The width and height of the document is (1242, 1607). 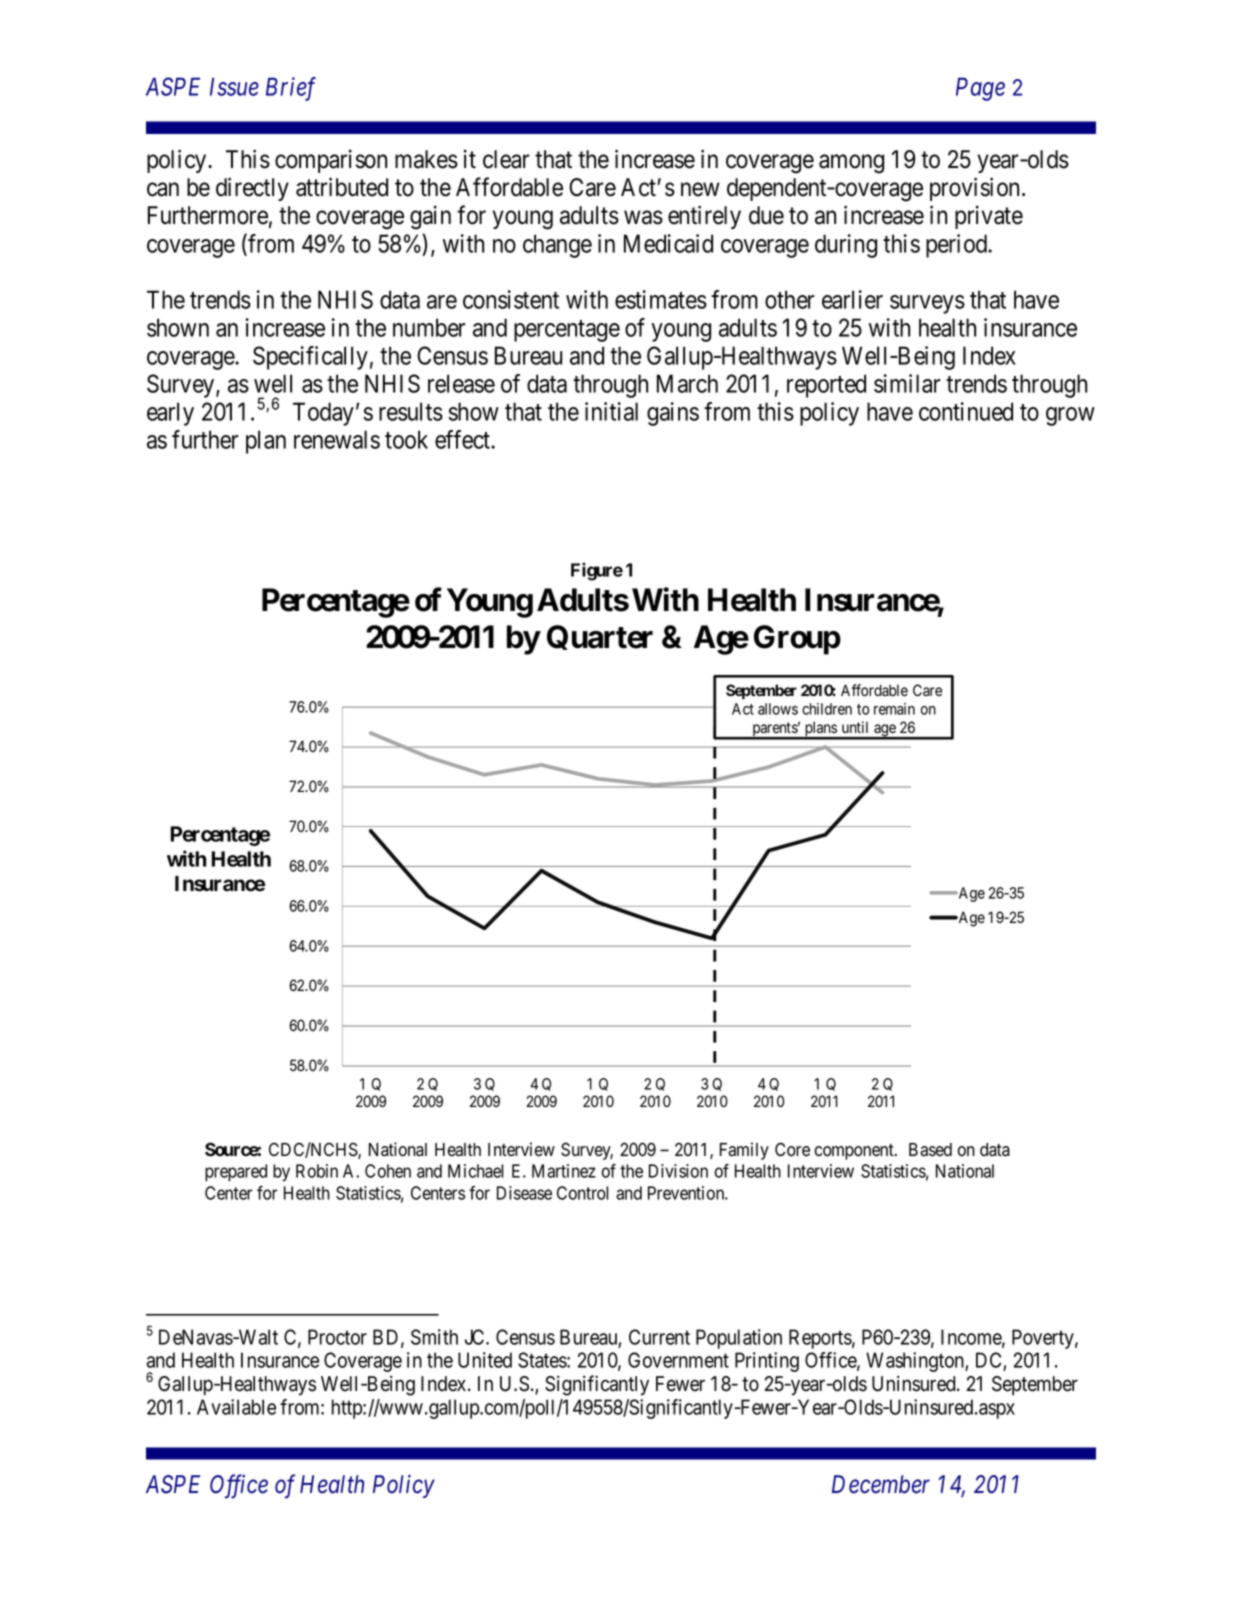 I want to click on Available, so click(x=236, y=1407).
